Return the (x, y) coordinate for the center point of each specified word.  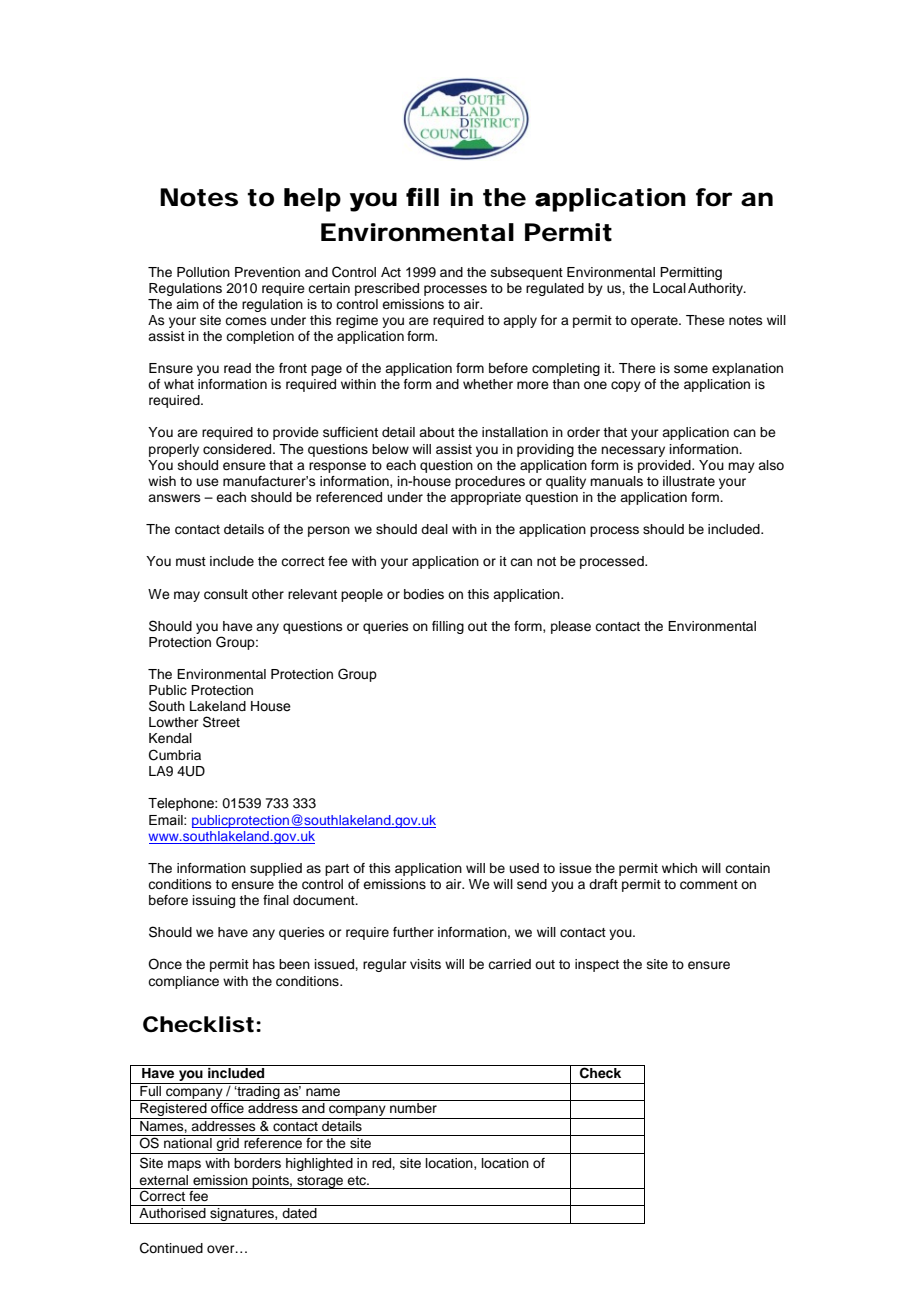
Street (221, 722)
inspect (597, 965)
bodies (424, 594)
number (413, 1108)
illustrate (689, 481)
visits (425, 964)
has (264, 964)
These (705, 320)
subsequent (527, 273)
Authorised (172, 1213)
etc (357, 1180)
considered (238, 449)
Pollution (203, 272)
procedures (490, 482)
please (571, 627)
